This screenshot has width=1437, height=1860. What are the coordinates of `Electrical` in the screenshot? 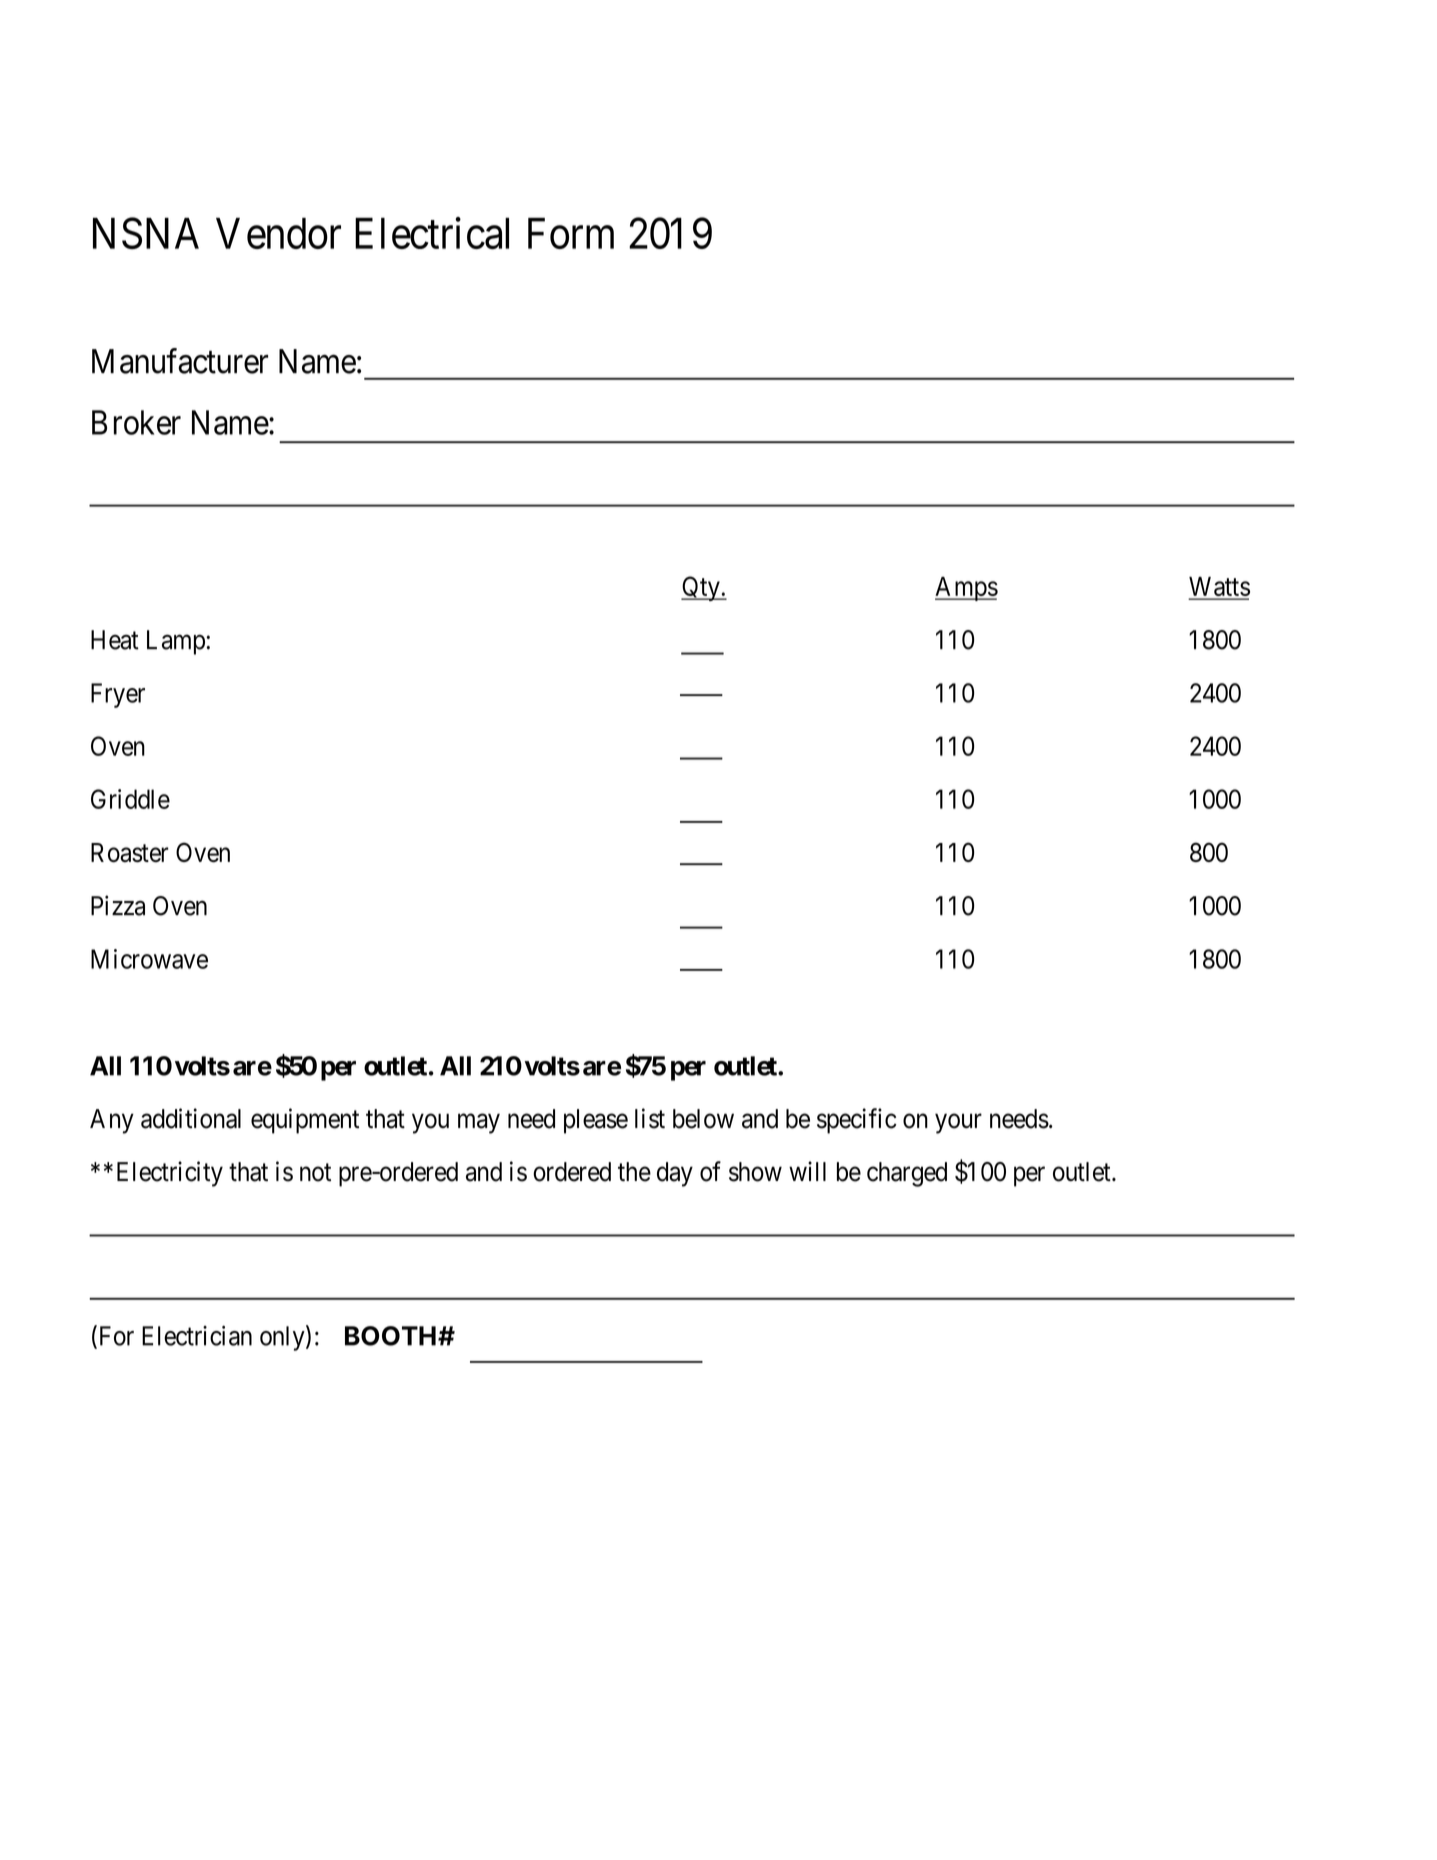 It's located at (432, 233).
